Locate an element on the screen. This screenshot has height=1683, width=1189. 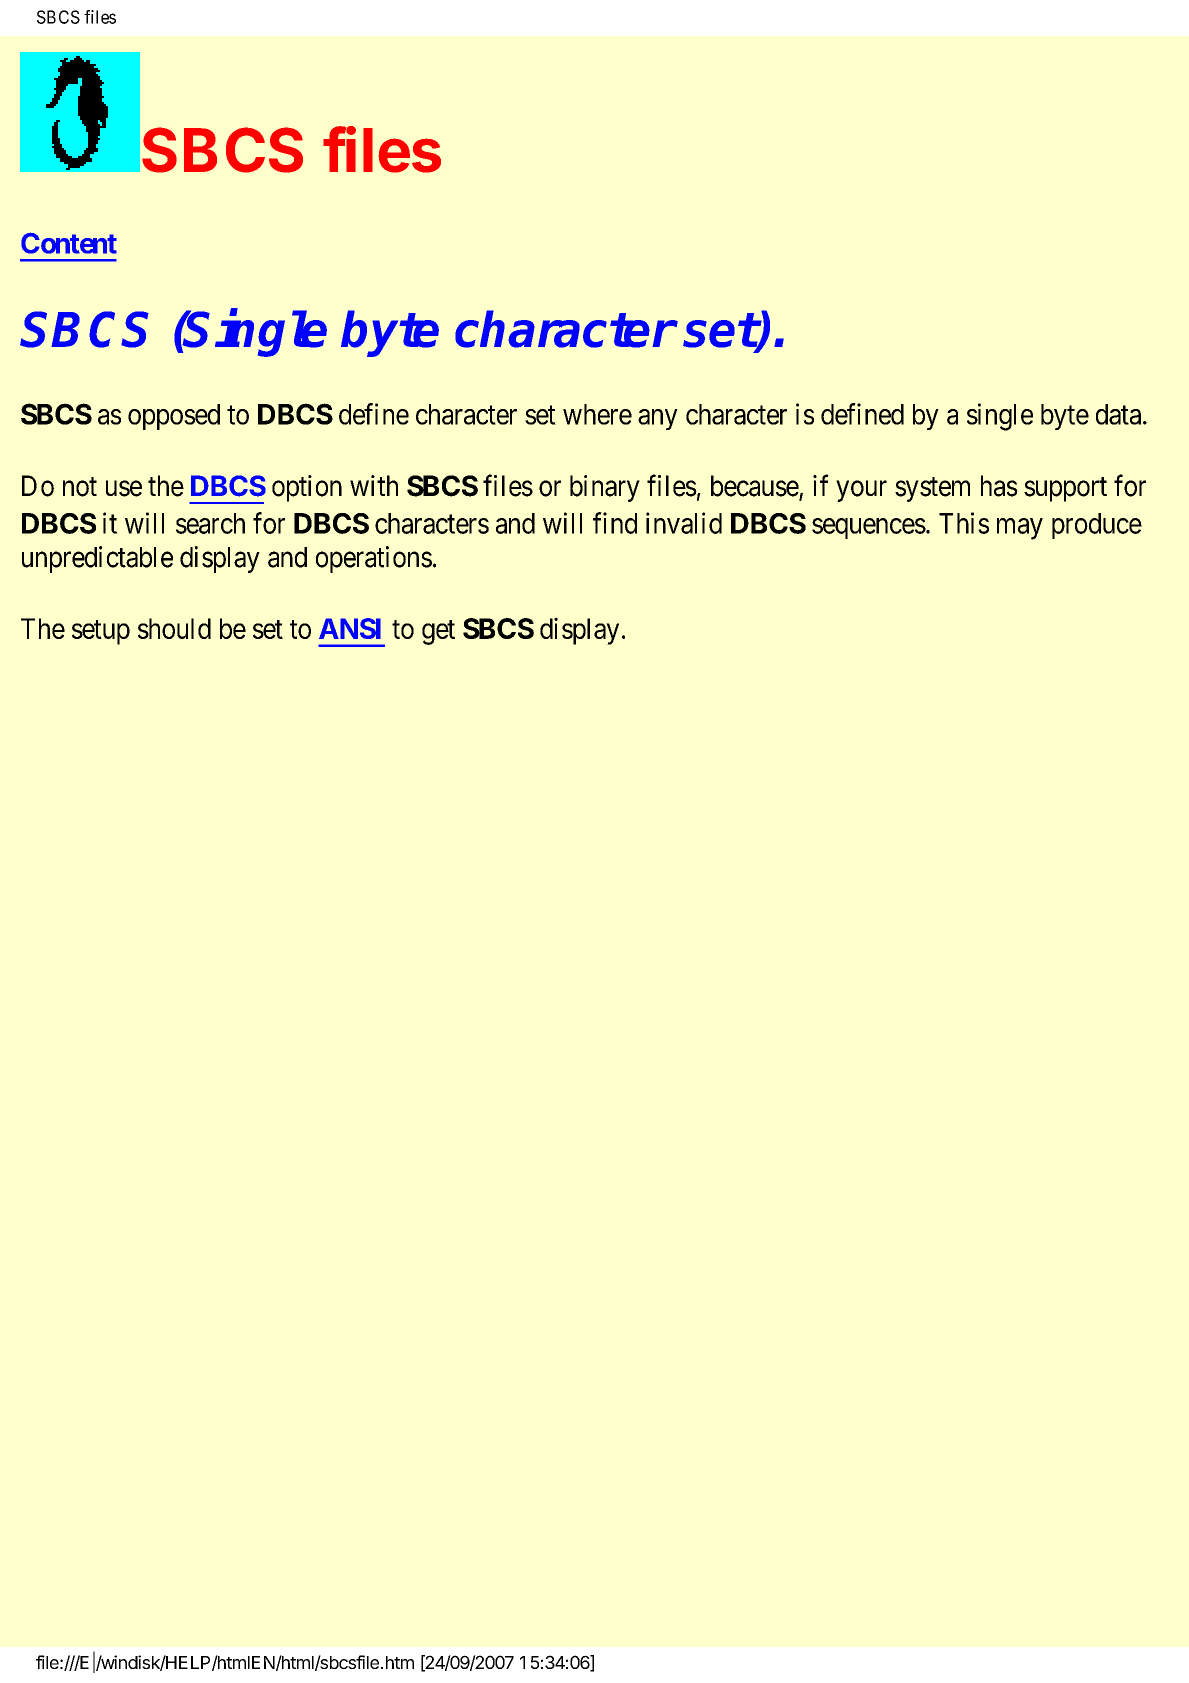
data is located at coordinates (1120, 414).
